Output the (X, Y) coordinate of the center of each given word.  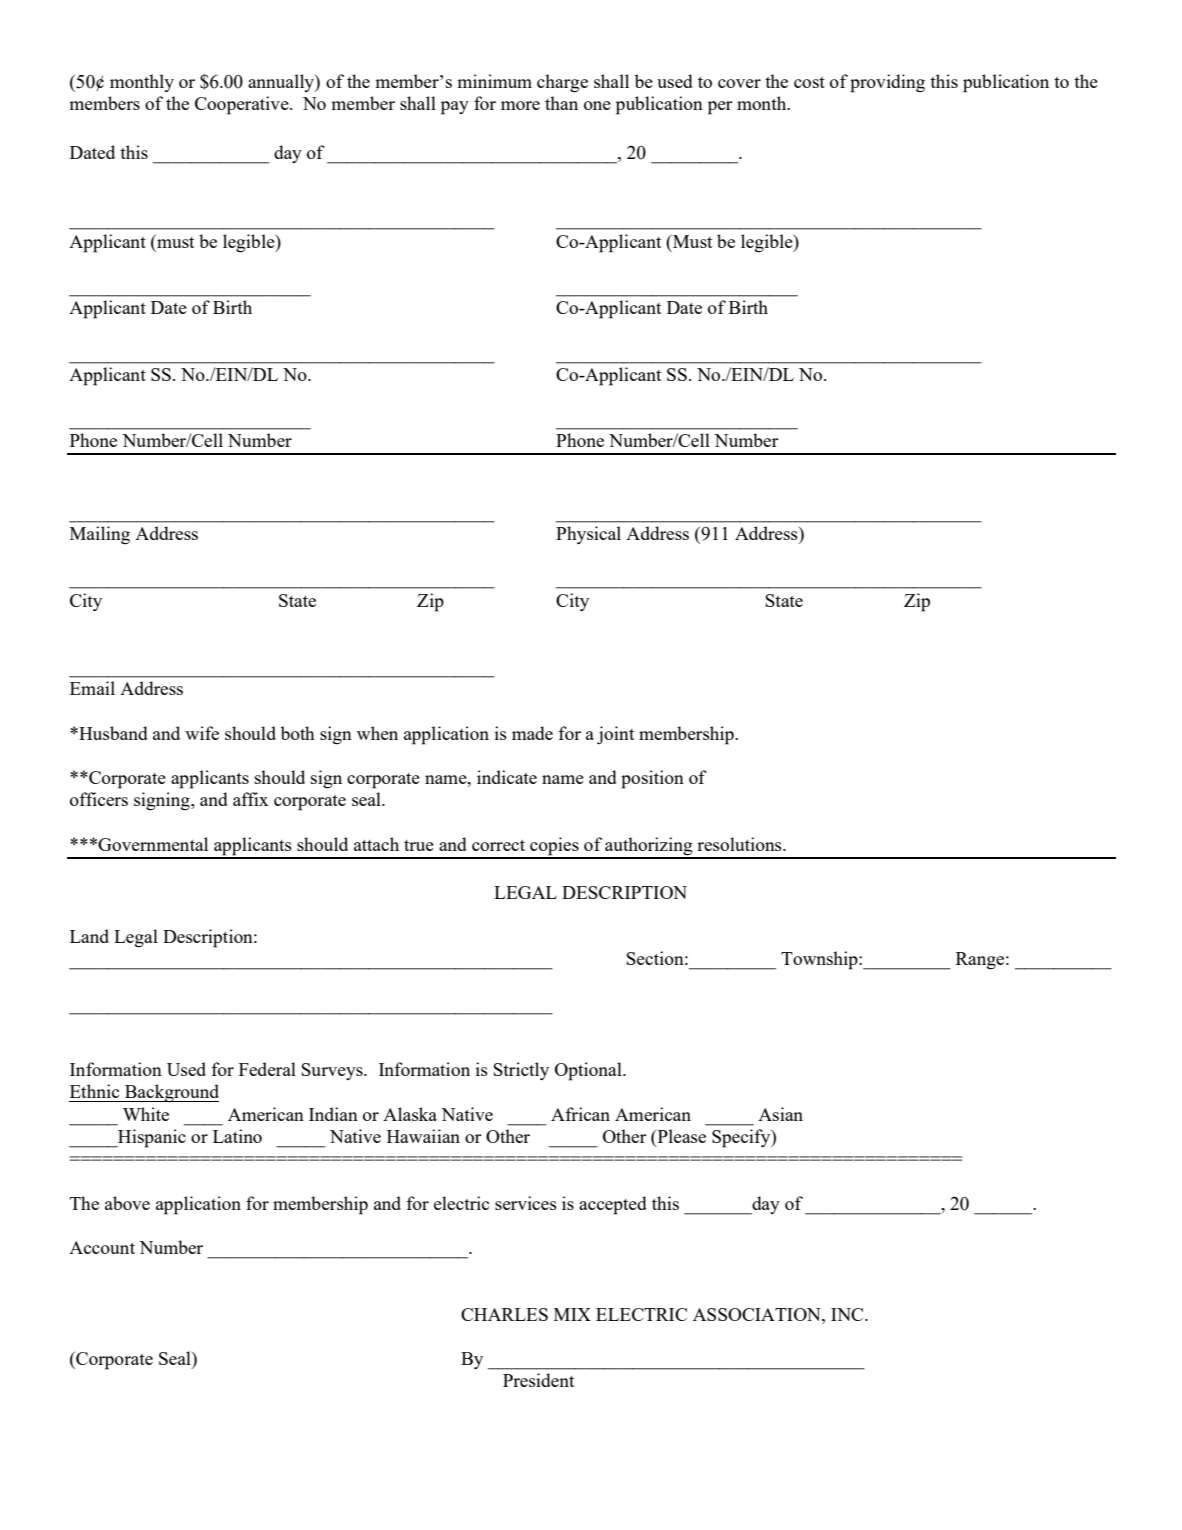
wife (202, 733)
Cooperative (243, 105)
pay (455, 108)
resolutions (740, 844)
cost (809, 82)
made (532, 733)
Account (102, 1247)
